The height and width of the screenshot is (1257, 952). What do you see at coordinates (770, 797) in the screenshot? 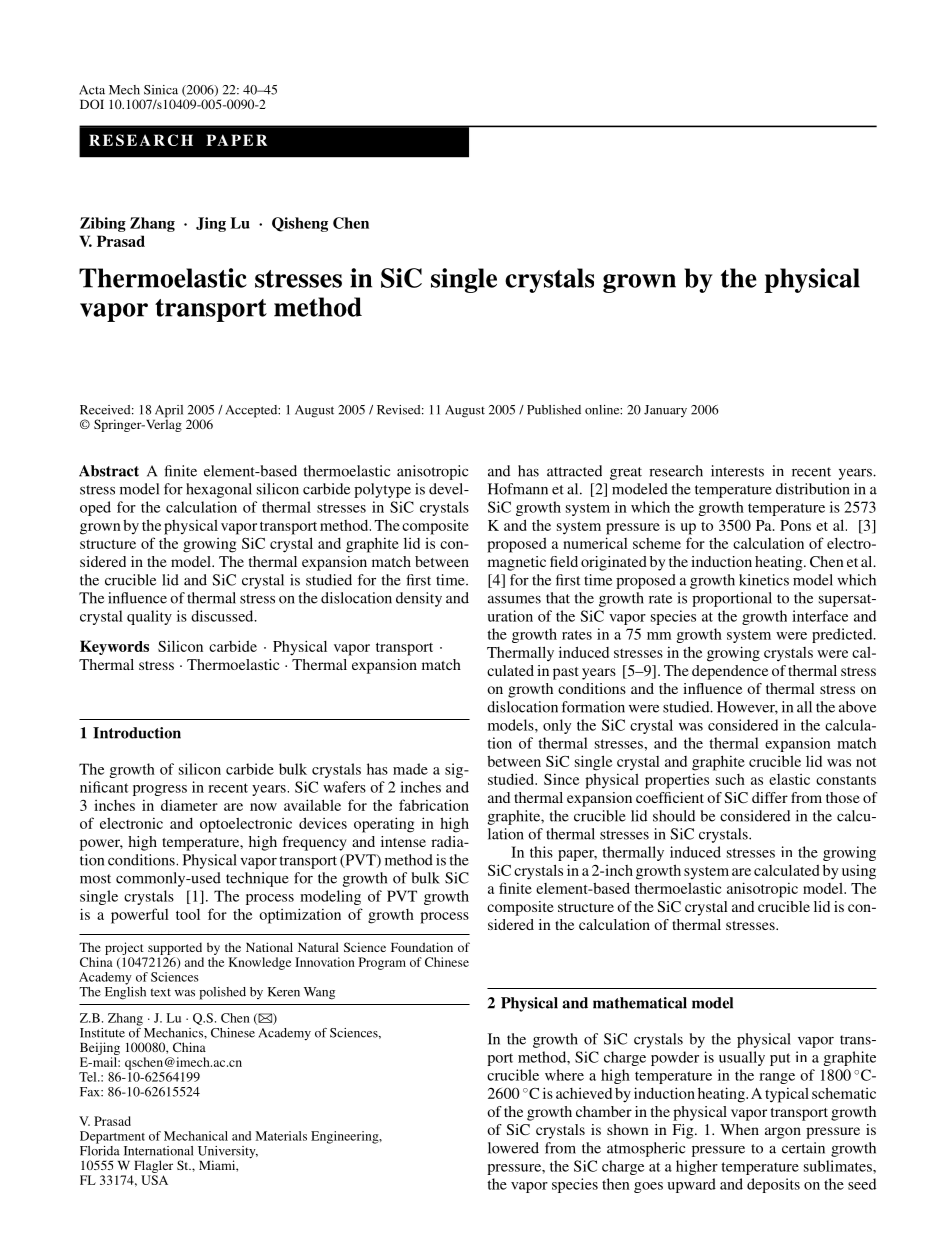
I see `differ` at bounding box center [770, 797].
